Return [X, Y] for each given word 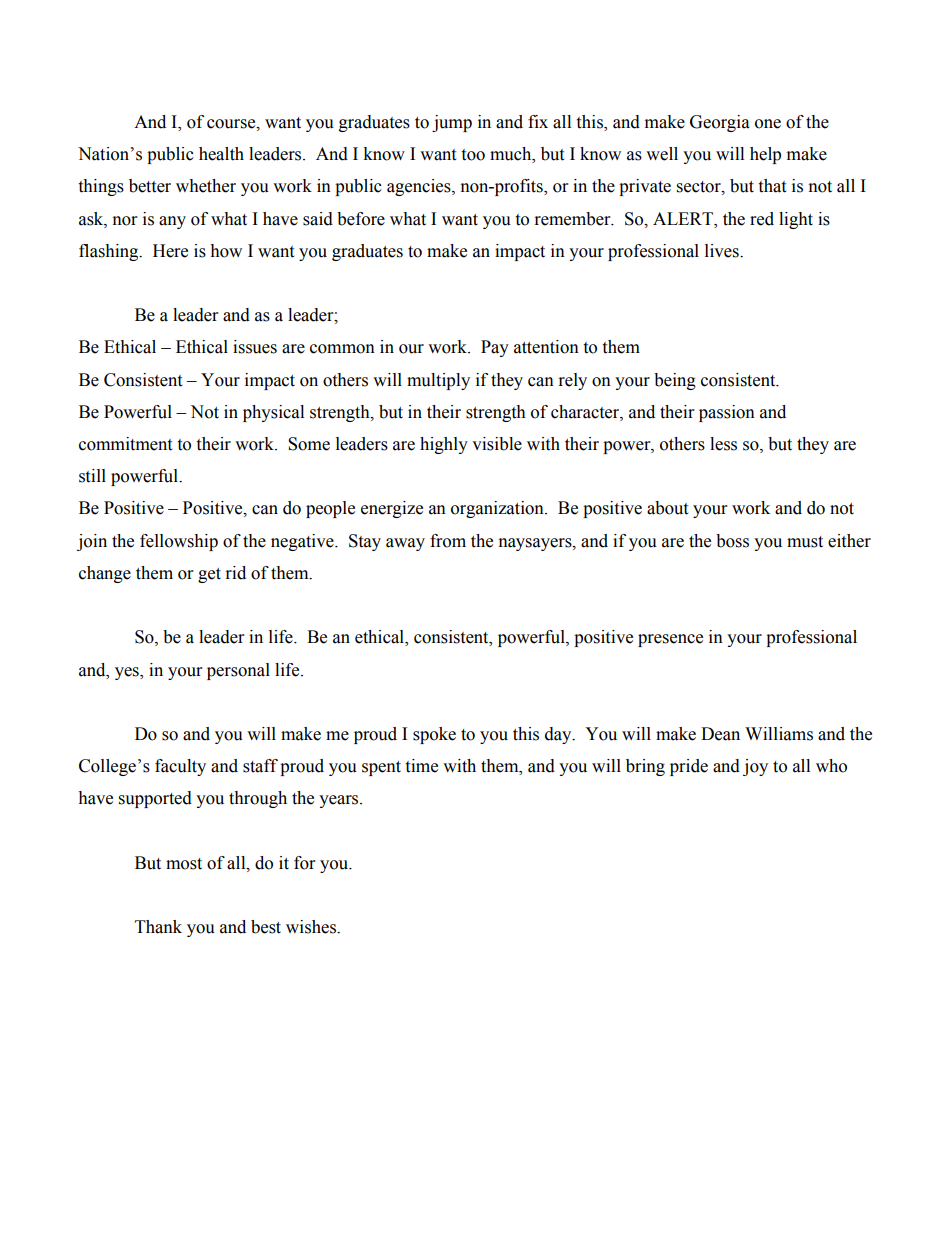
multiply [438, 381]
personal [238, 671]
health [221, 154]
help [765, 155]
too [473, 155]
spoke [434, 735]
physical [273, 413]
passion [727, 413]
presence [670, 640]
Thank [158, 927]
